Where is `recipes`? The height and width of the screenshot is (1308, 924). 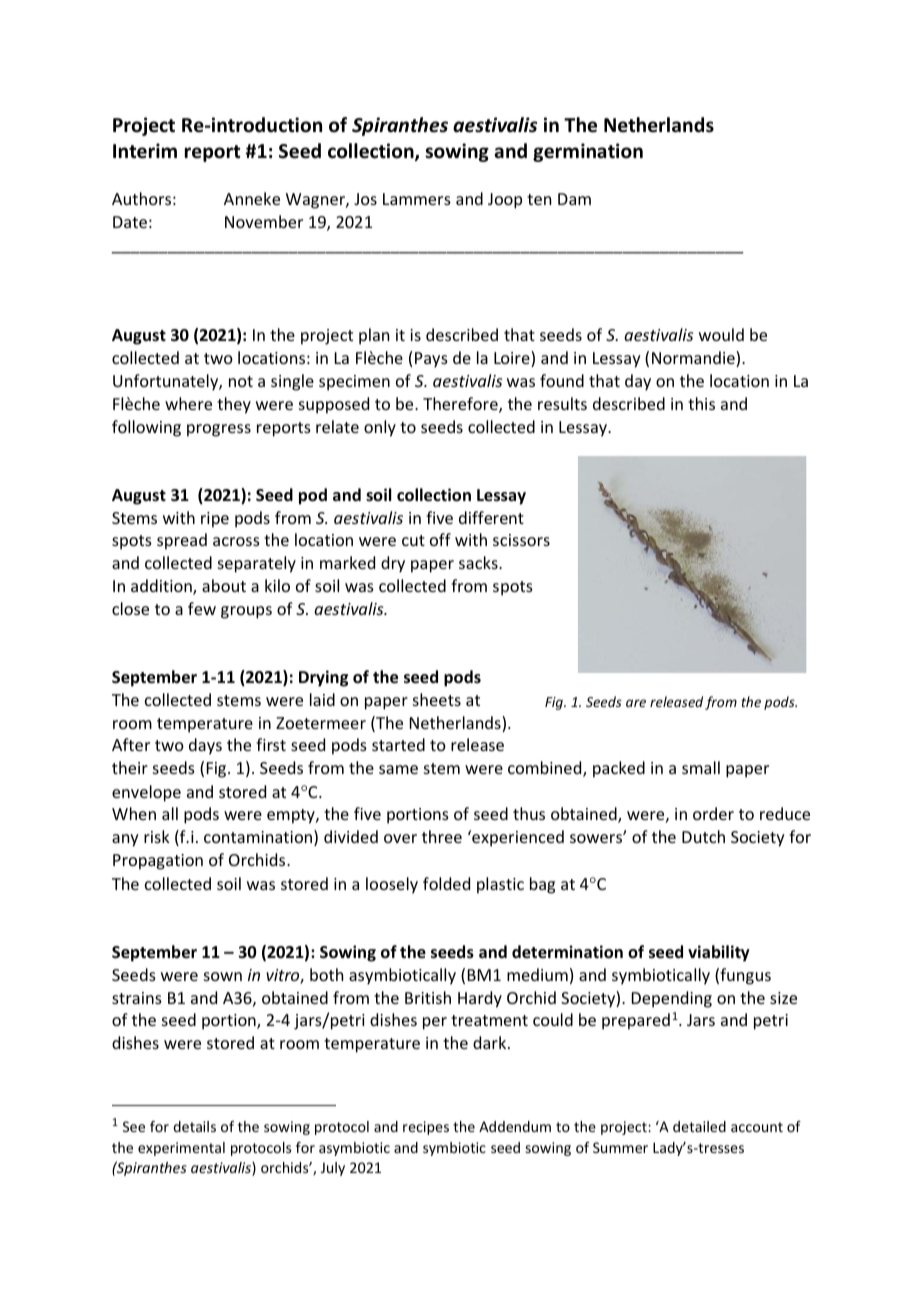 recipes is located at coordinates (426, 1128).
